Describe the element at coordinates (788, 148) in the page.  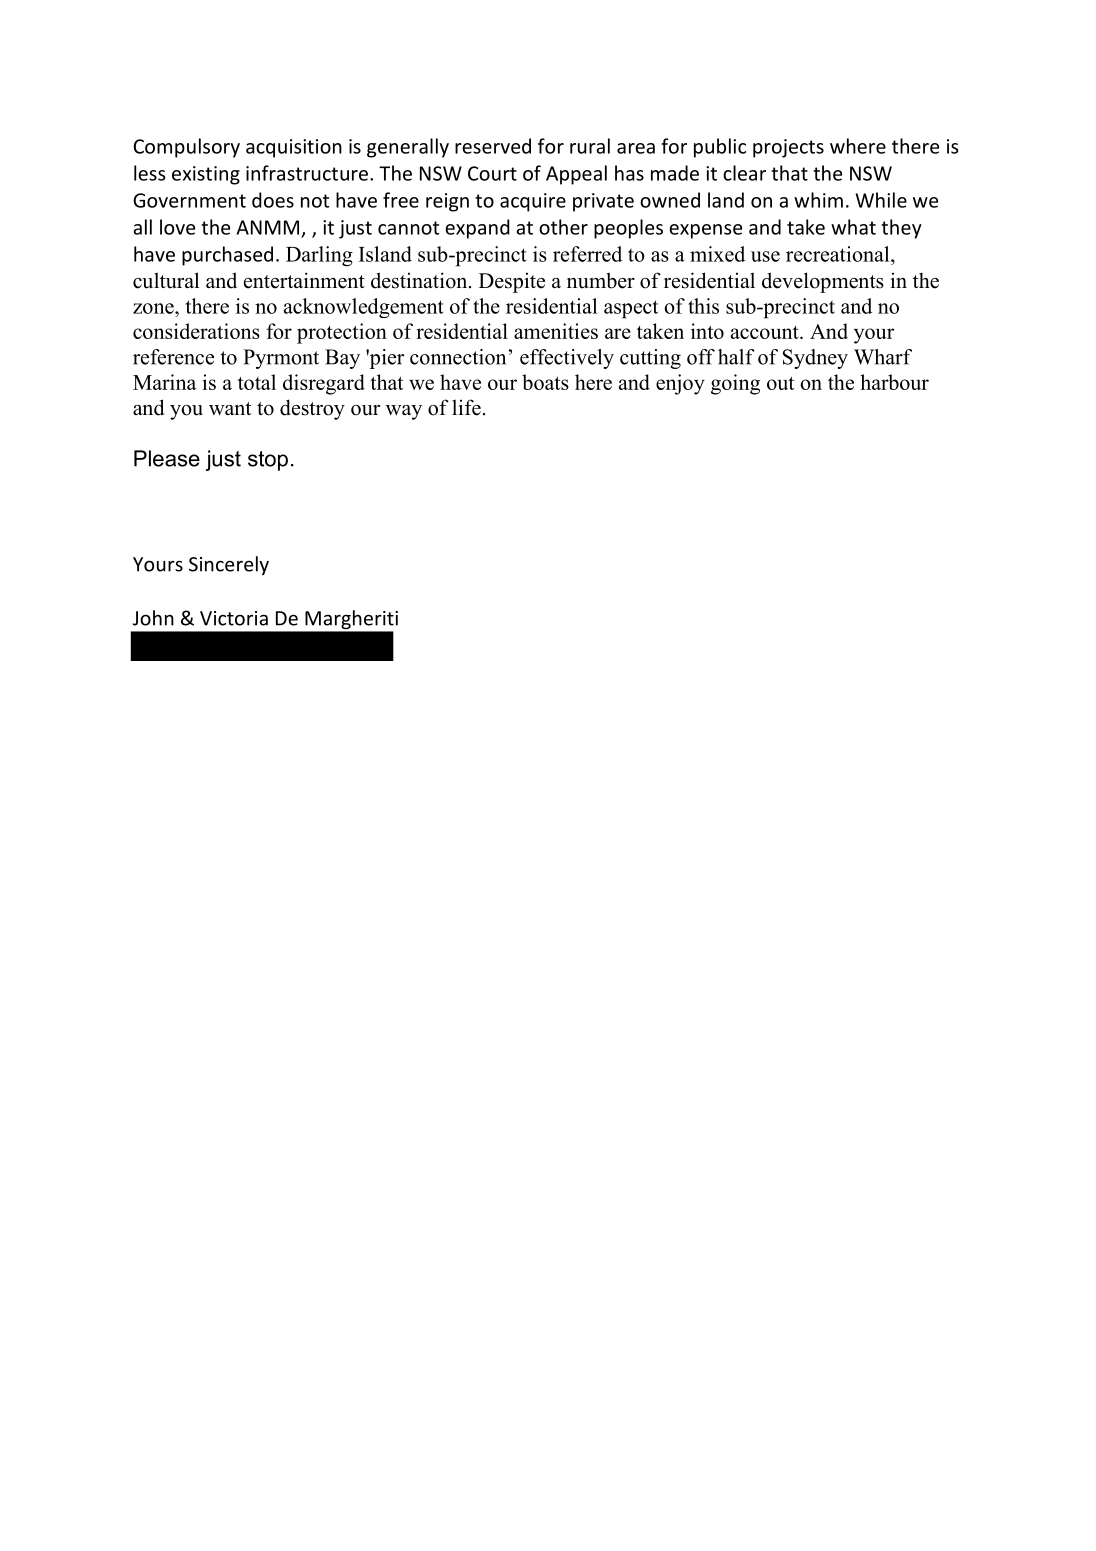
I see `projects` at that location.
